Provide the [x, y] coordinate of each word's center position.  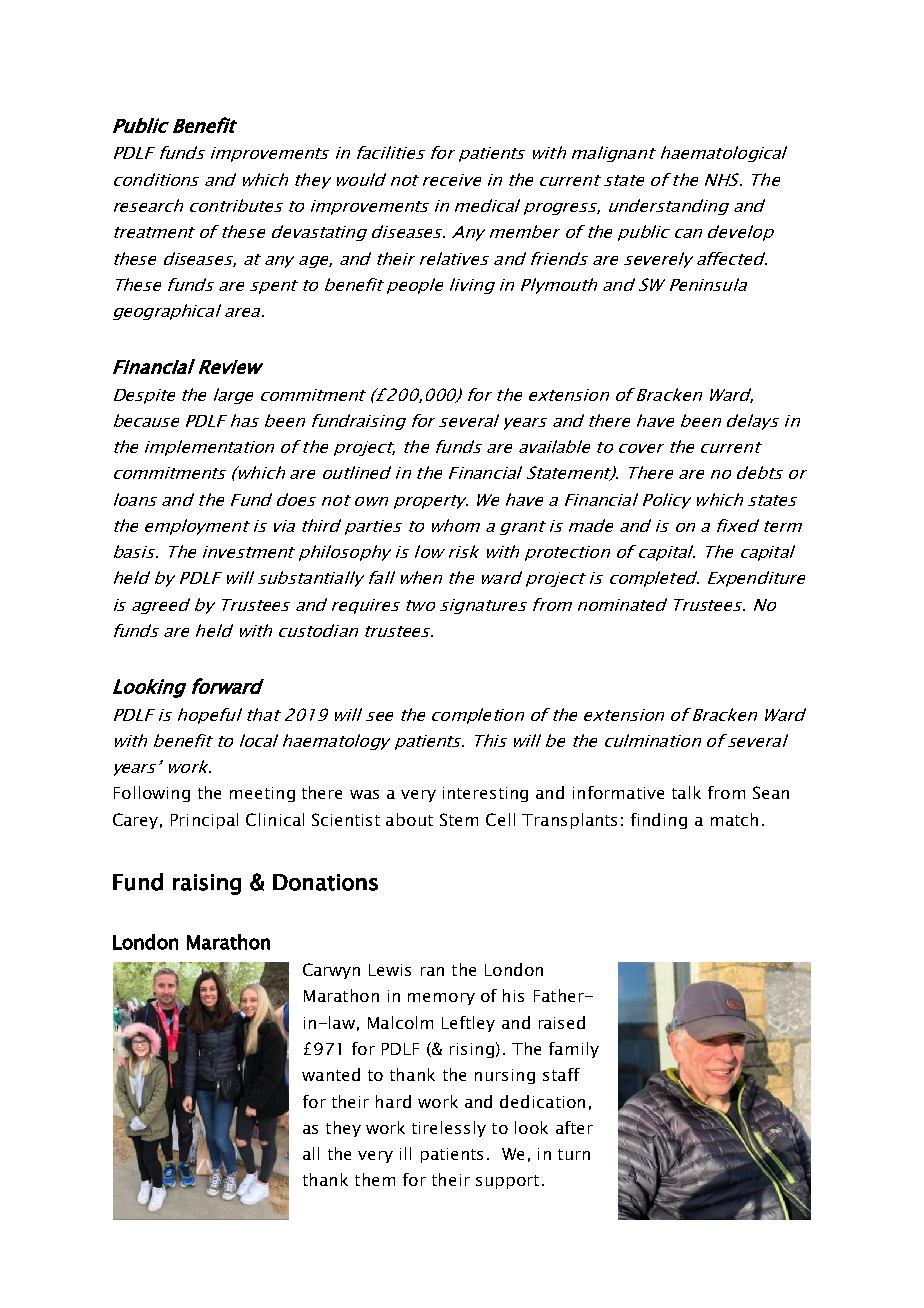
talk [686, 792]
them [375, 1179]
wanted [331, 1074]
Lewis [390, 970]
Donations [325, 882]
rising [472, 1050]
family [574, 1050]
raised [562, 1022]
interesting [485, 794]
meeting [262, 794]
